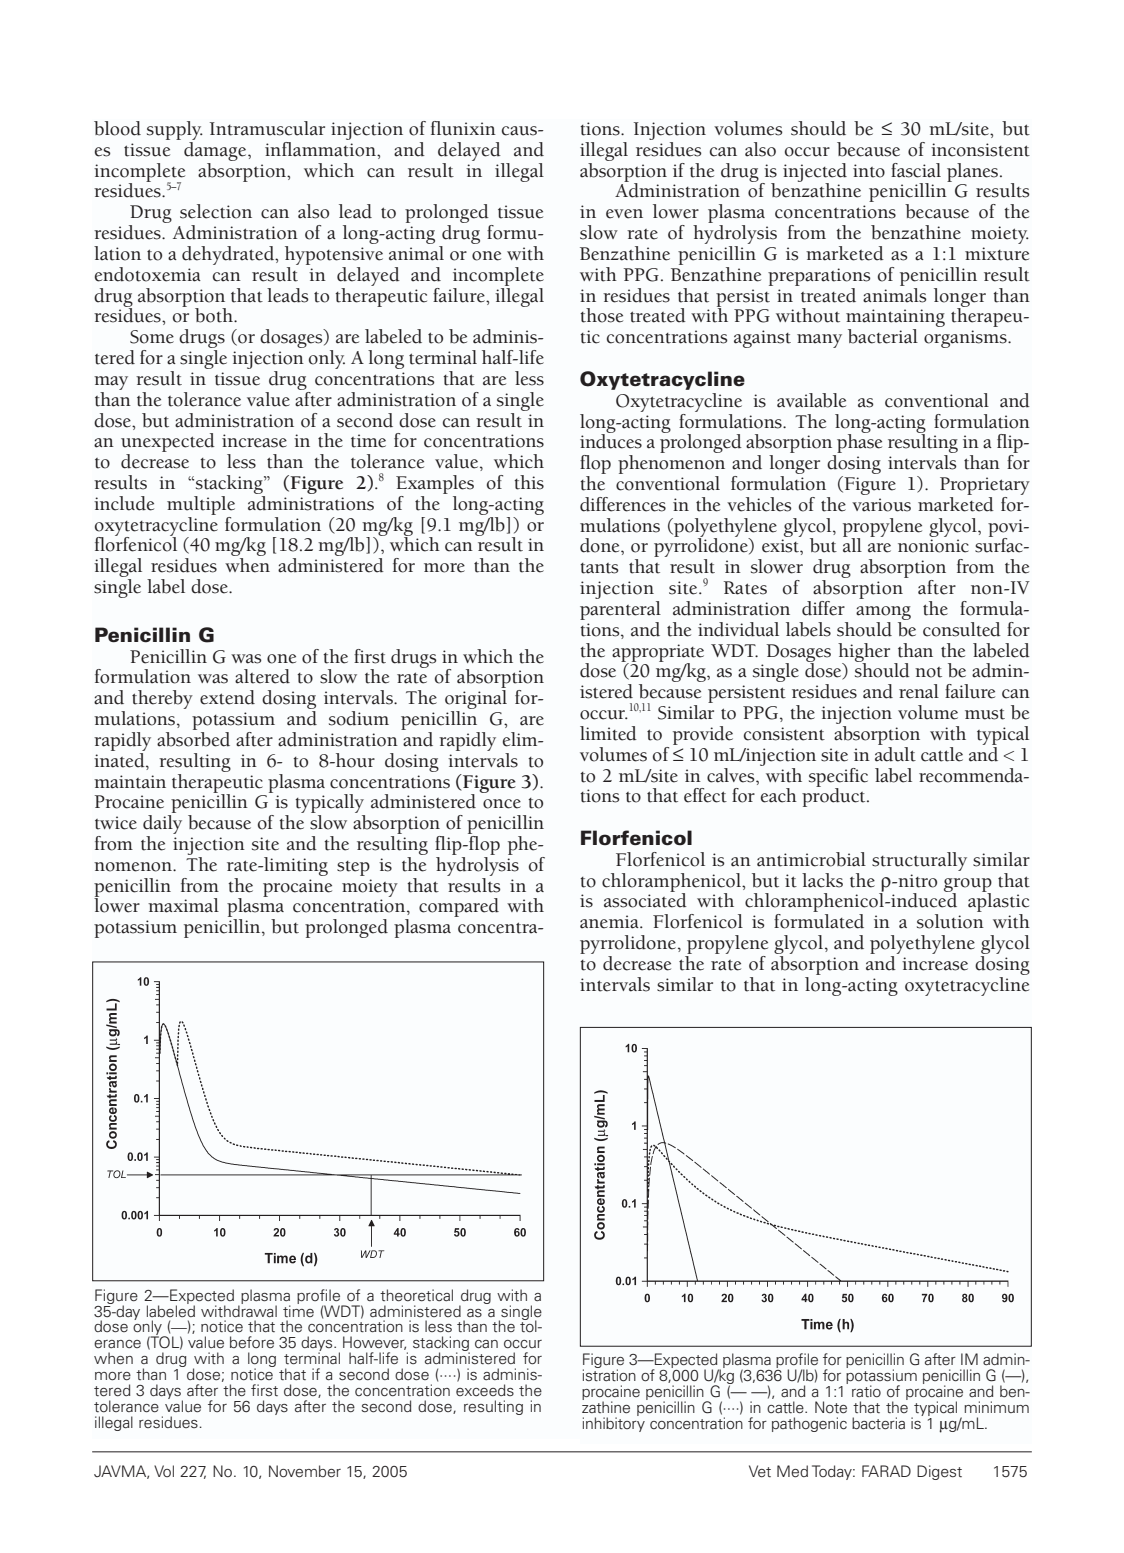 This page has height=1553, width=1124. What do you see at coordinates (305, 1471) in the page?
I see `November` at bounding box center [305, 1471].
